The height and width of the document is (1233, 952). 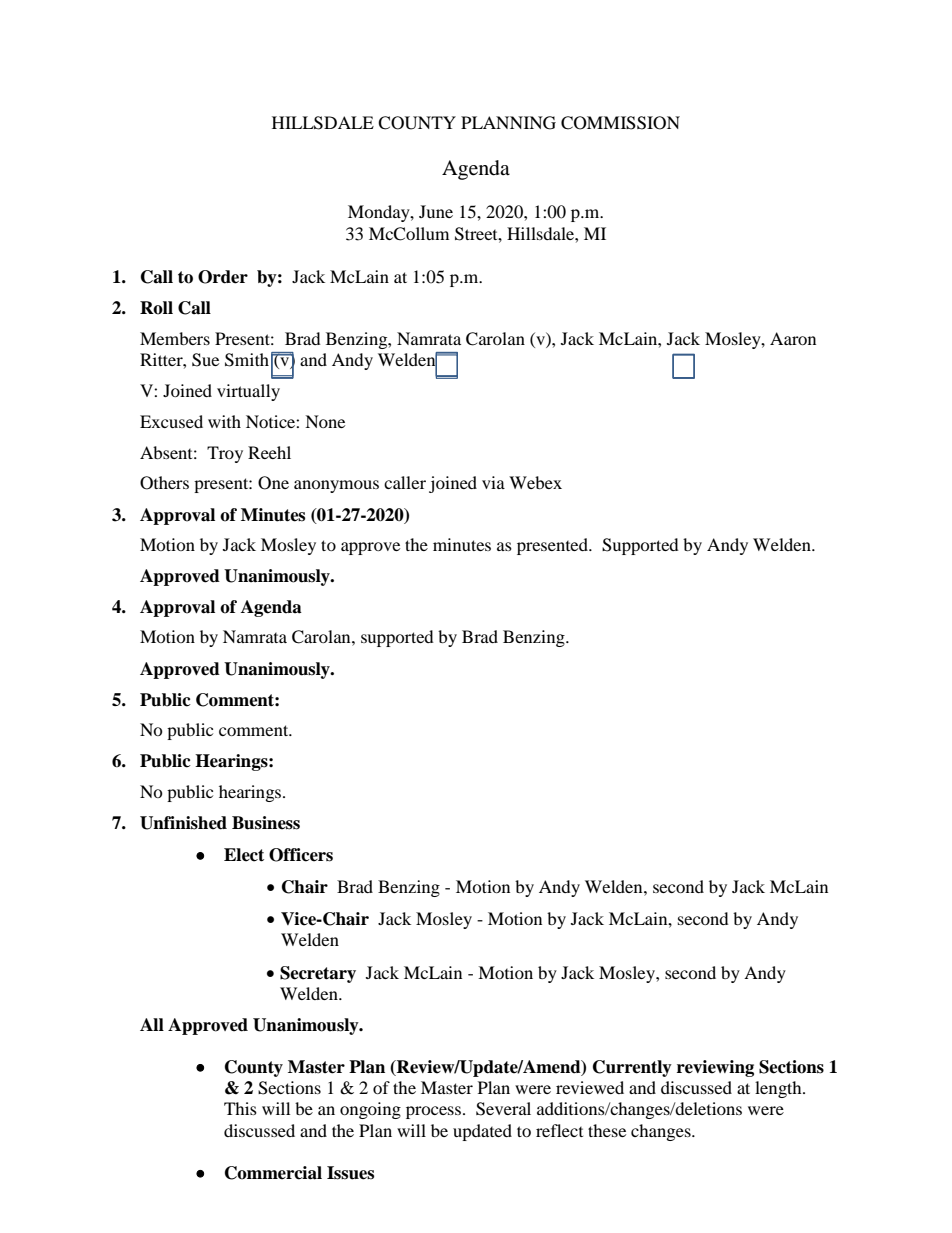 What do you see at coordinates (164, 483) in the document?
I see `Others` at bounding box center [164, 483].
